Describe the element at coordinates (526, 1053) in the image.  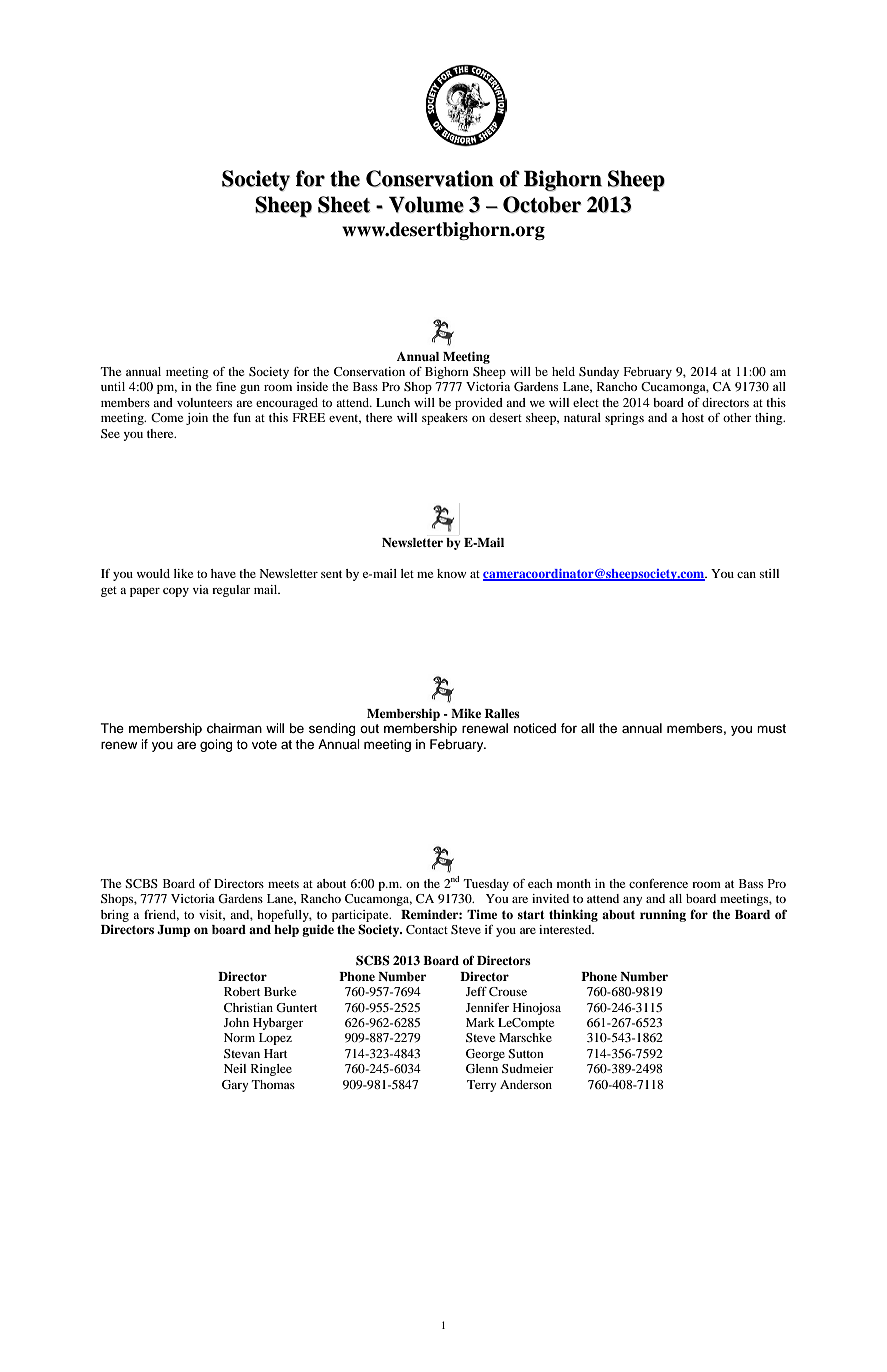
I see `Sutton` at that location.
